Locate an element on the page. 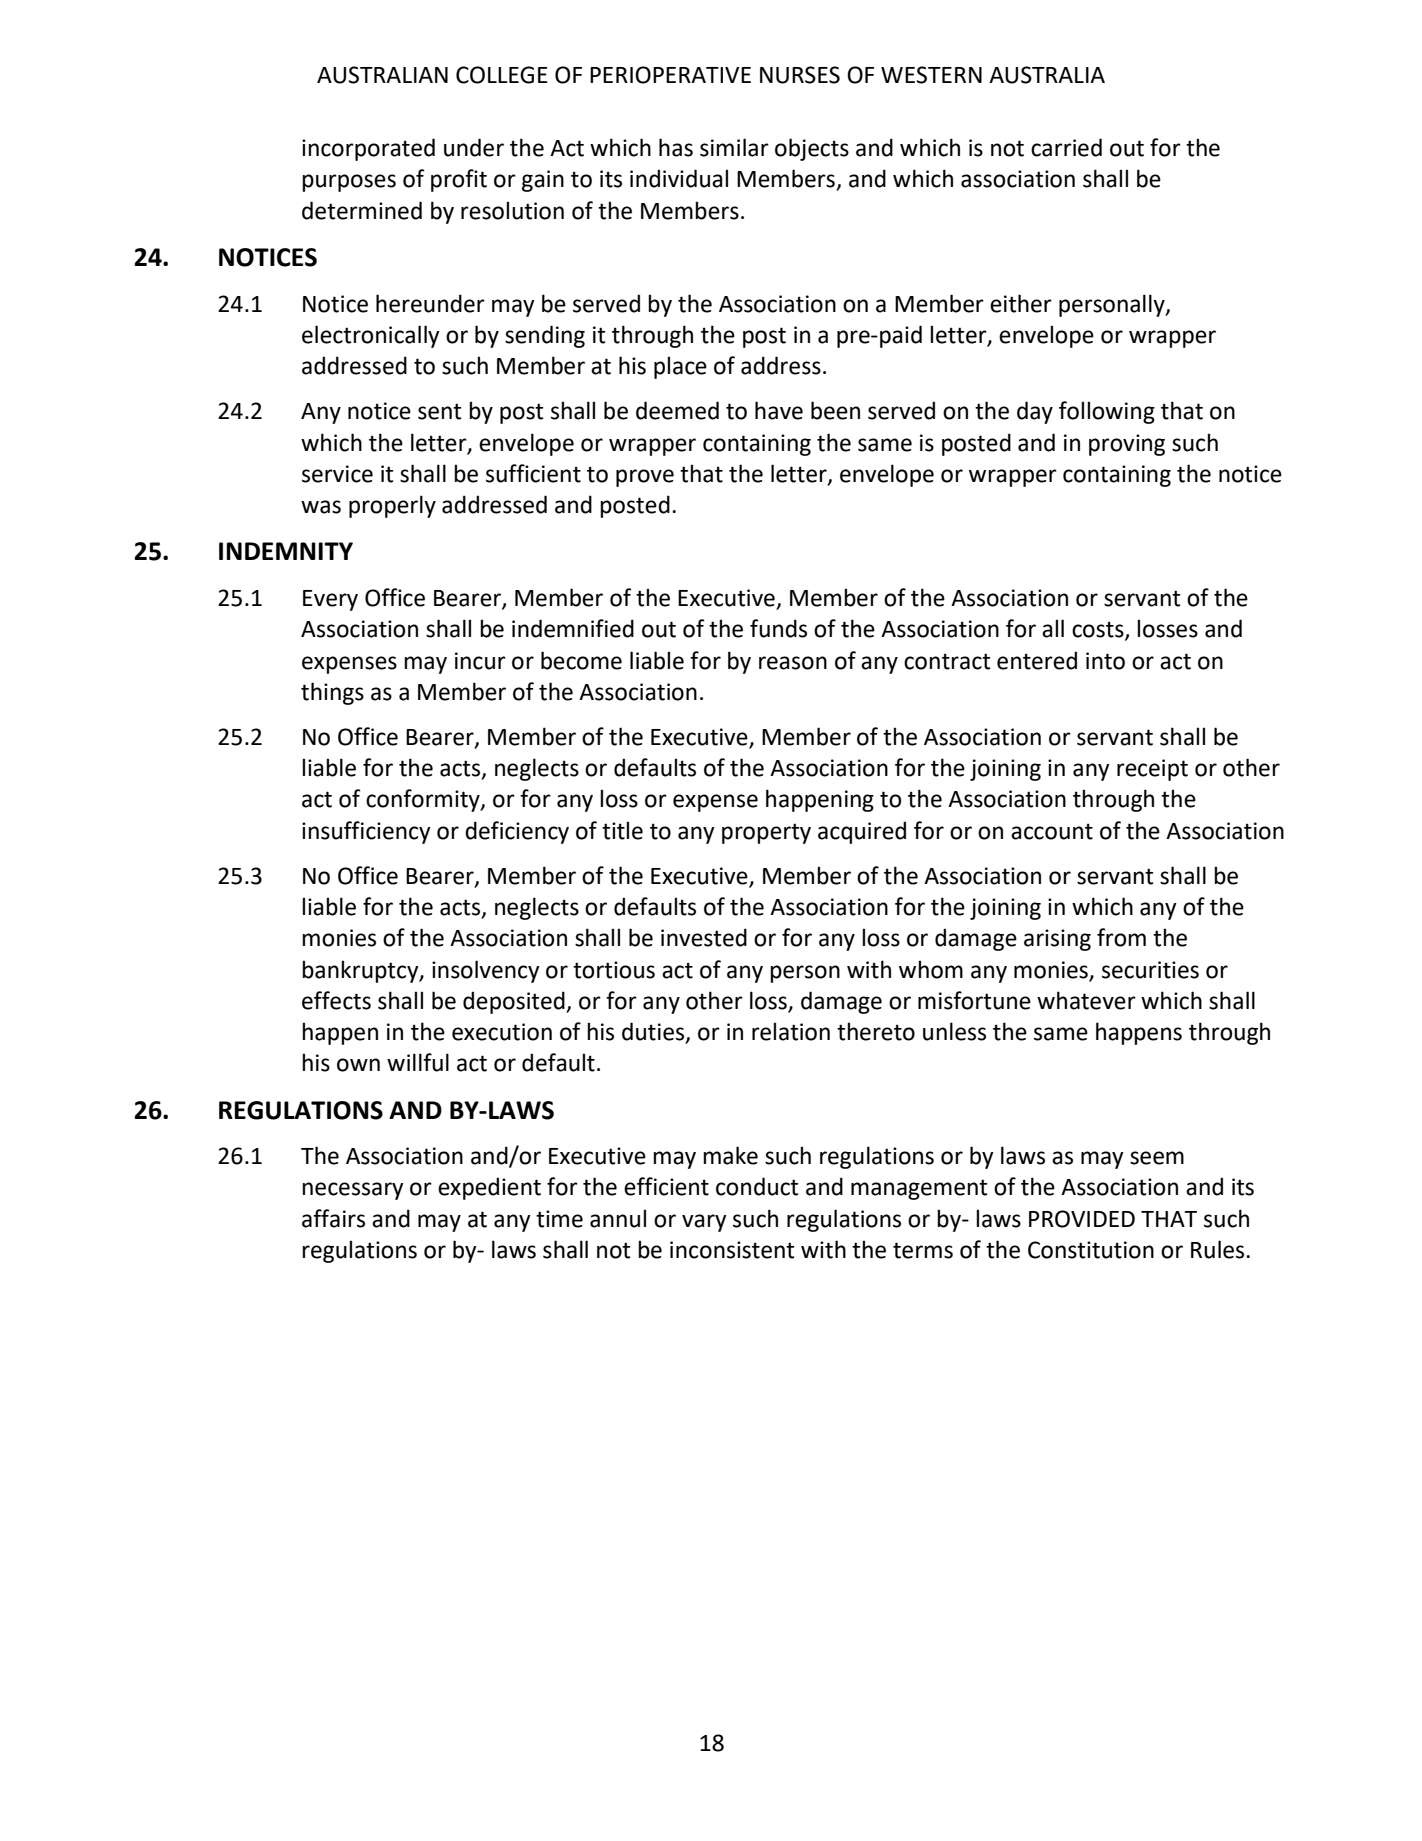  PROVIDED is located at coordinates (1082, 1219).
